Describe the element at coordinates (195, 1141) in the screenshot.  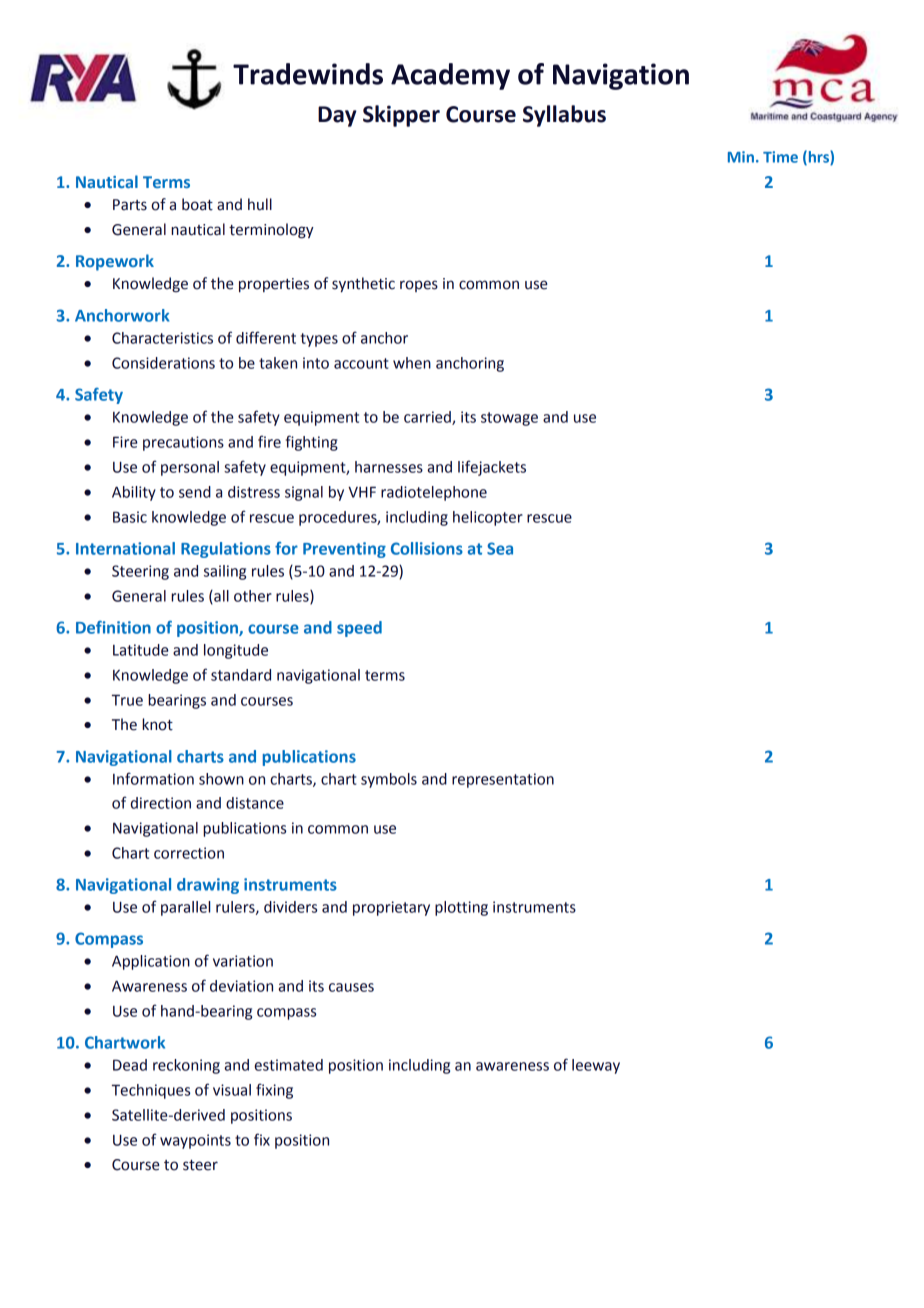
I see `waypoints` at that location.
